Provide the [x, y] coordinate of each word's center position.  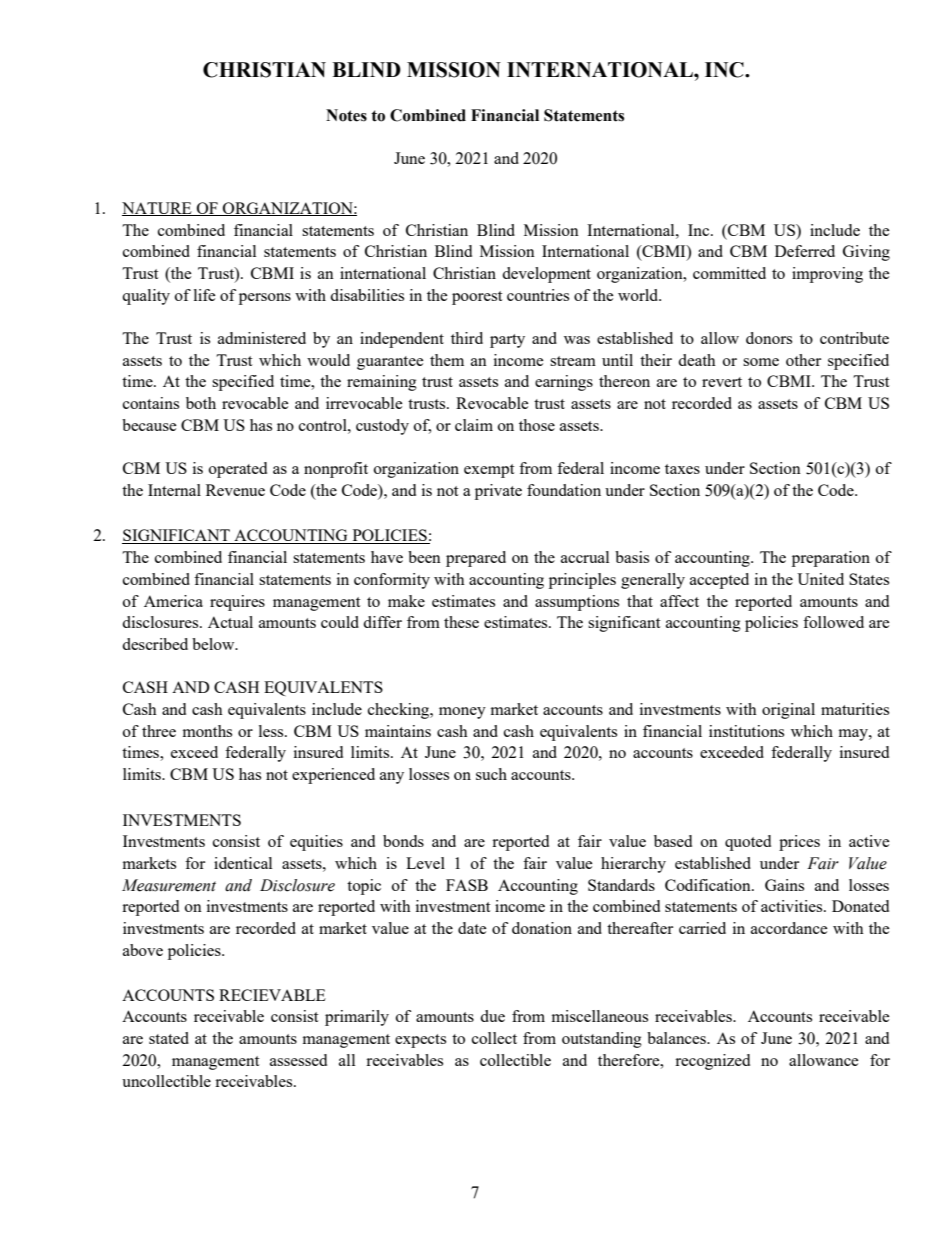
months [207, 731]
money [462, 713]
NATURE [158, 209]
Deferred [805, 251]
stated [169, 1038]
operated [238, 470]
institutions [746, 731]
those [537, 425]
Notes [346, 115]
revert [722, 382]
